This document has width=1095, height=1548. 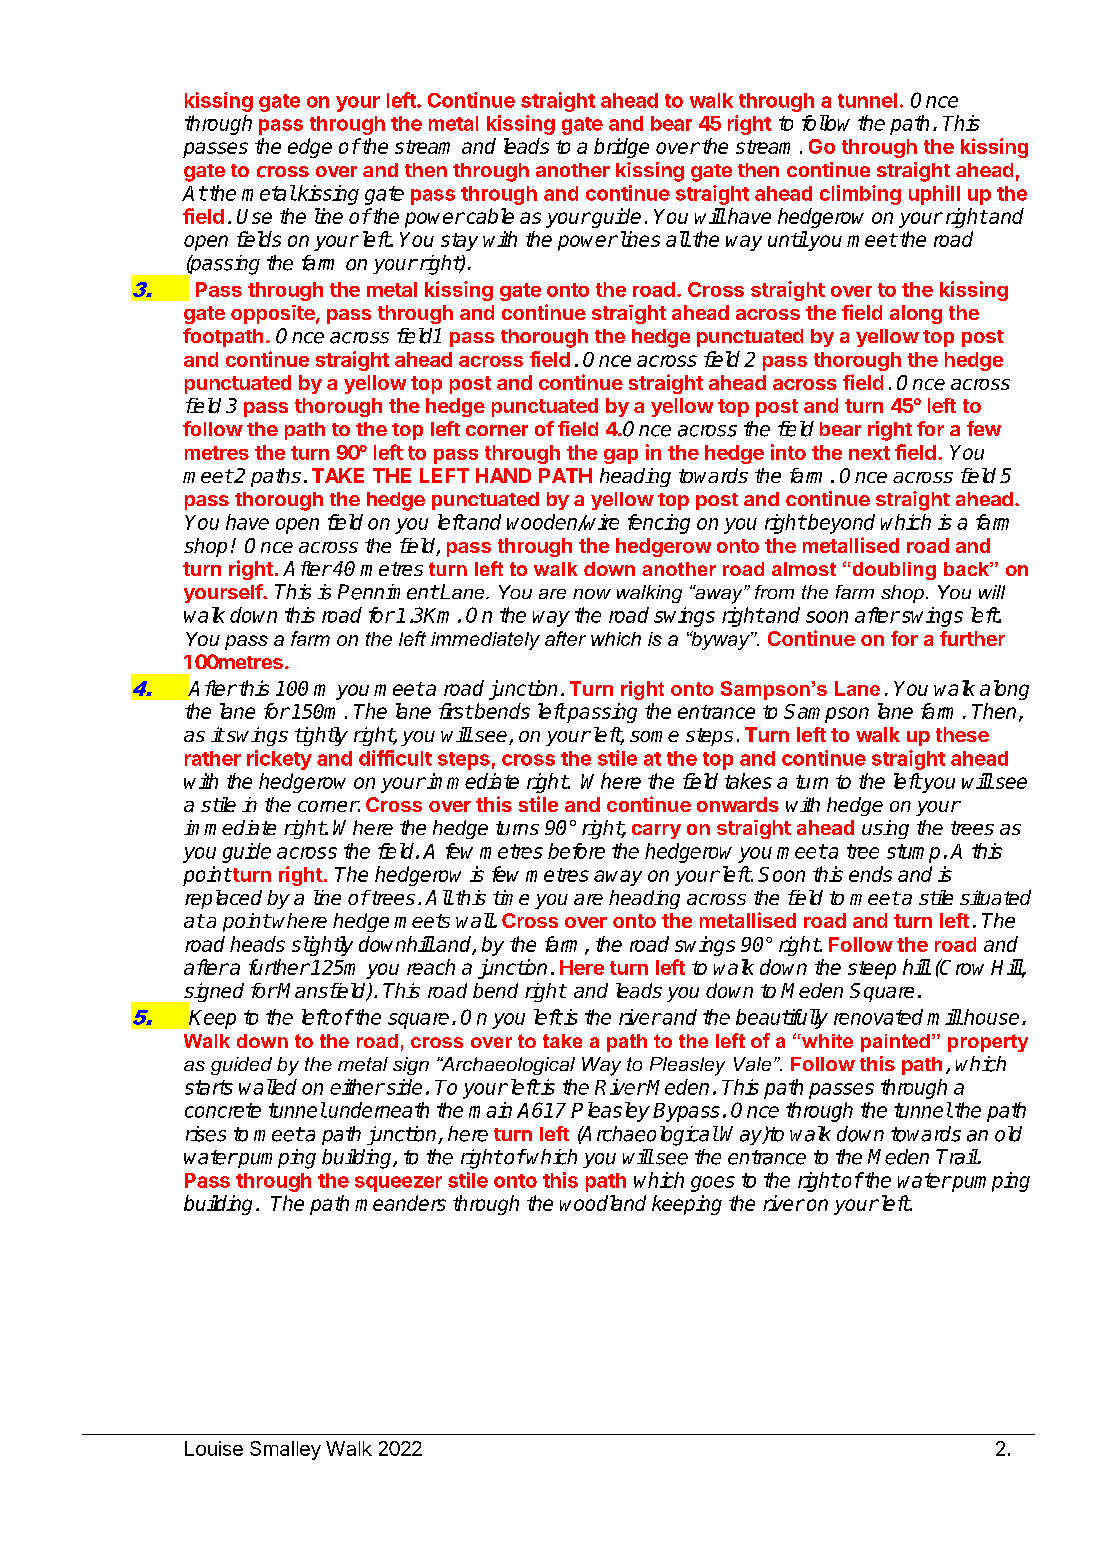 What do you see at coordinates (869, 453) in the document?
I see `next` at bounding box center [869, 453].
